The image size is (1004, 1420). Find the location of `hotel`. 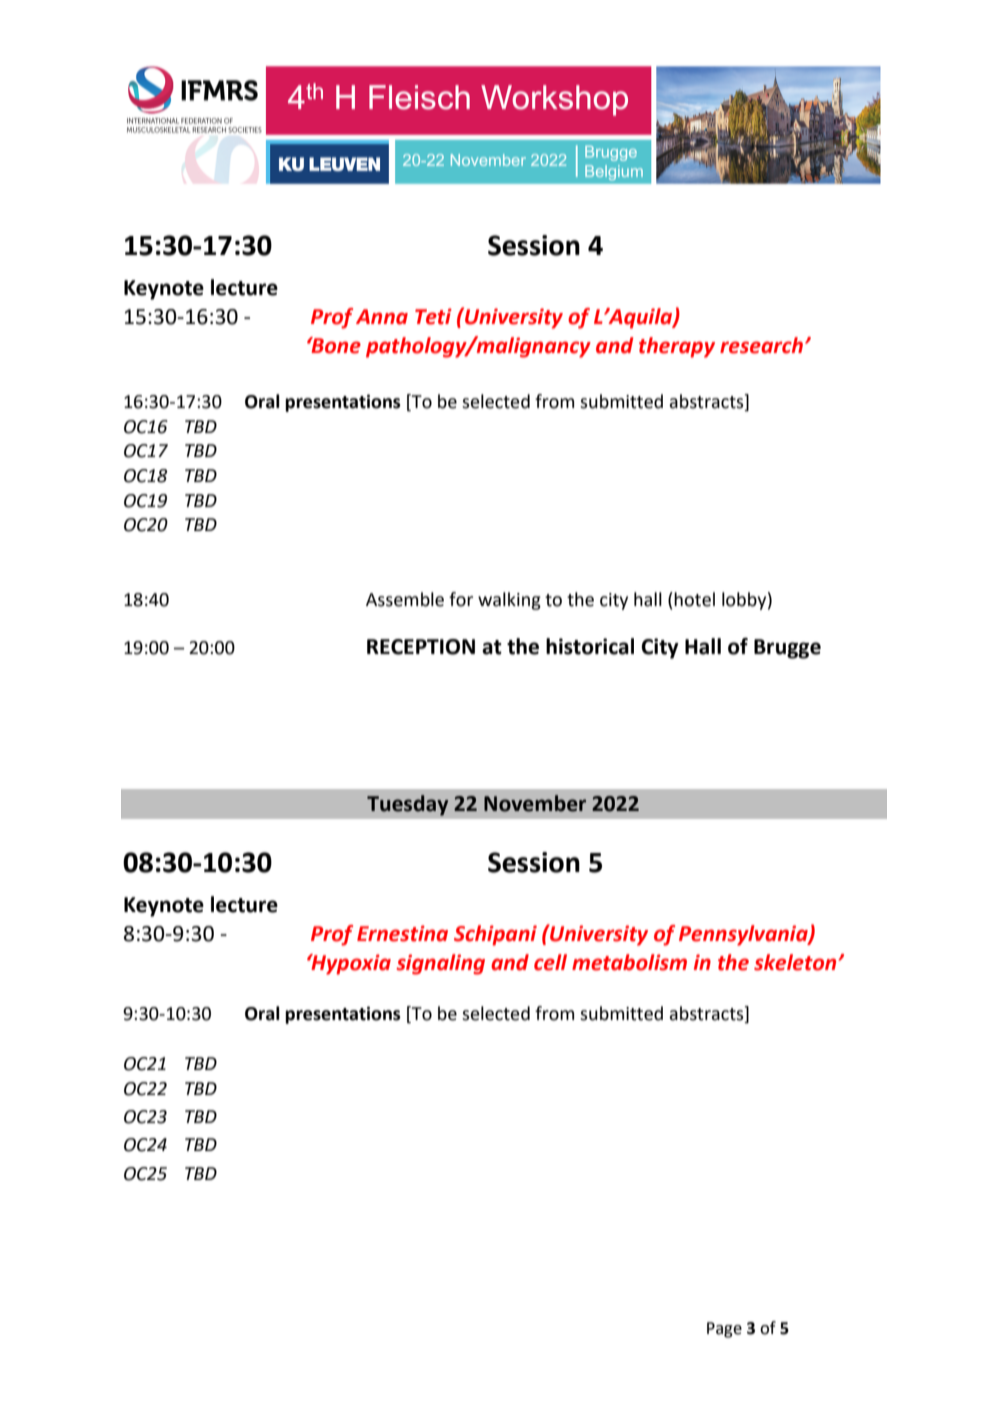

hotel is located at coordinates (694, 599).
